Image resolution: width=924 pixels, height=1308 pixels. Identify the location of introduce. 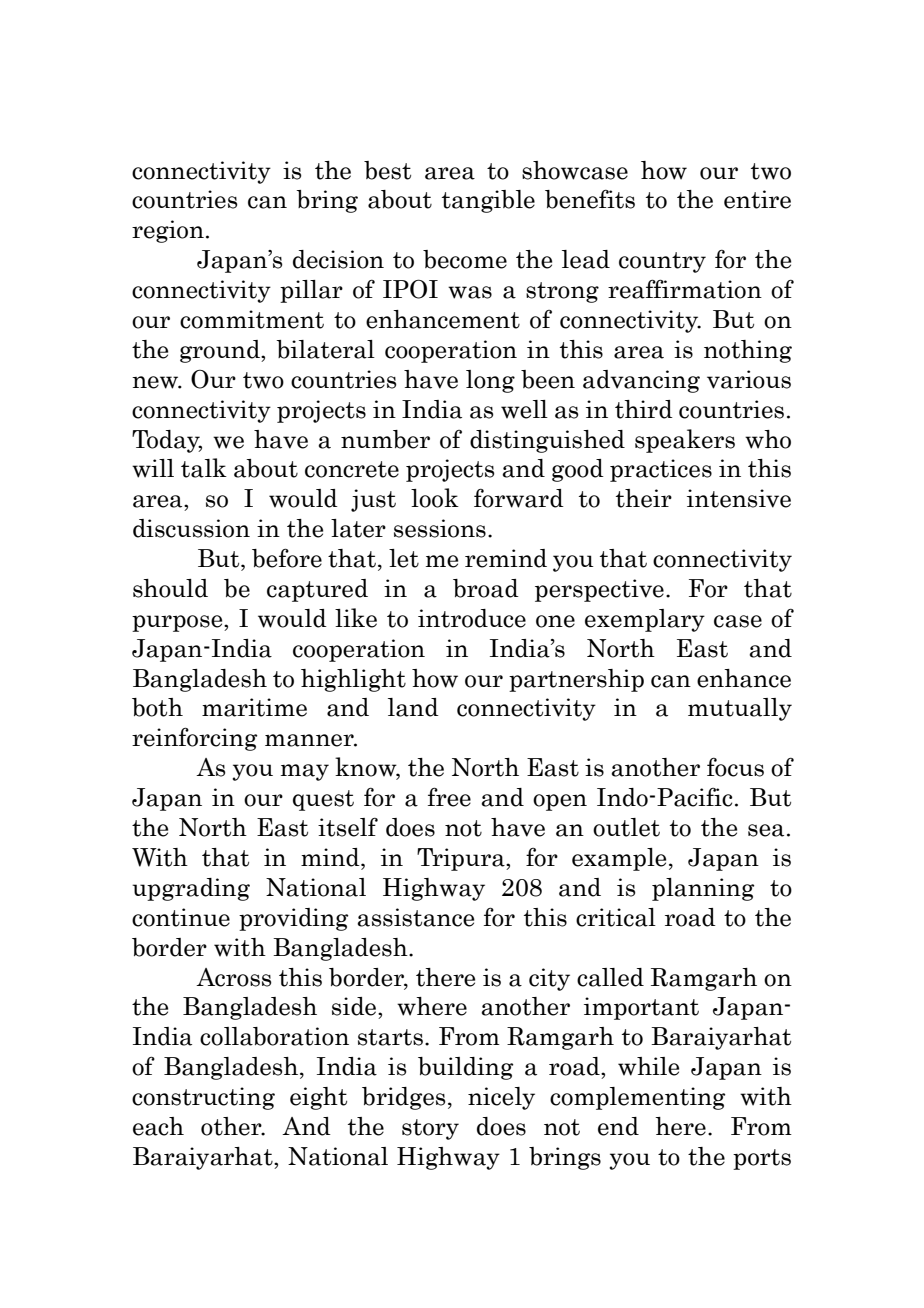
(472, 618).
